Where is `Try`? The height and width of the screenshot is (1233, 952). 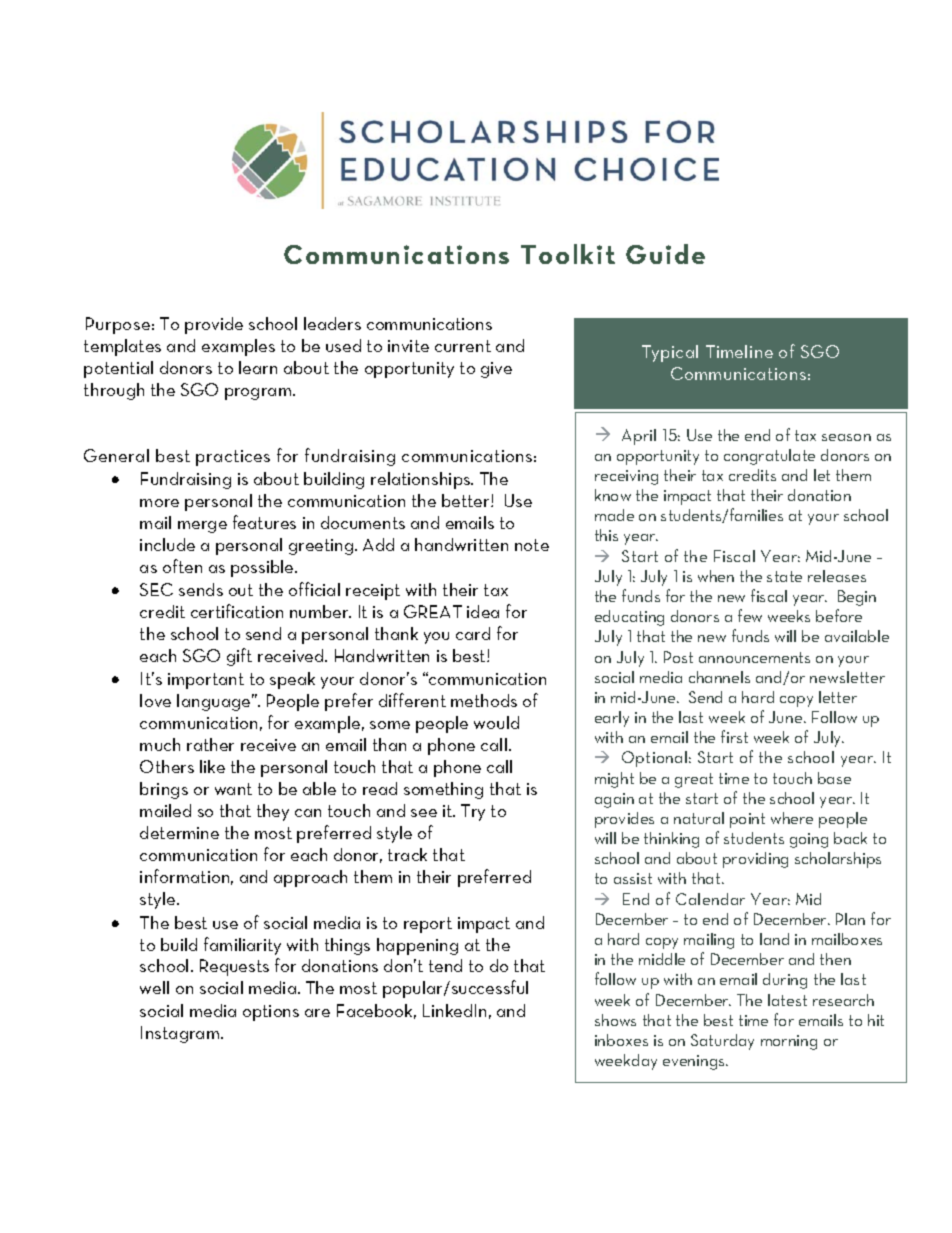
Try is located at coordinates (473, 812).
